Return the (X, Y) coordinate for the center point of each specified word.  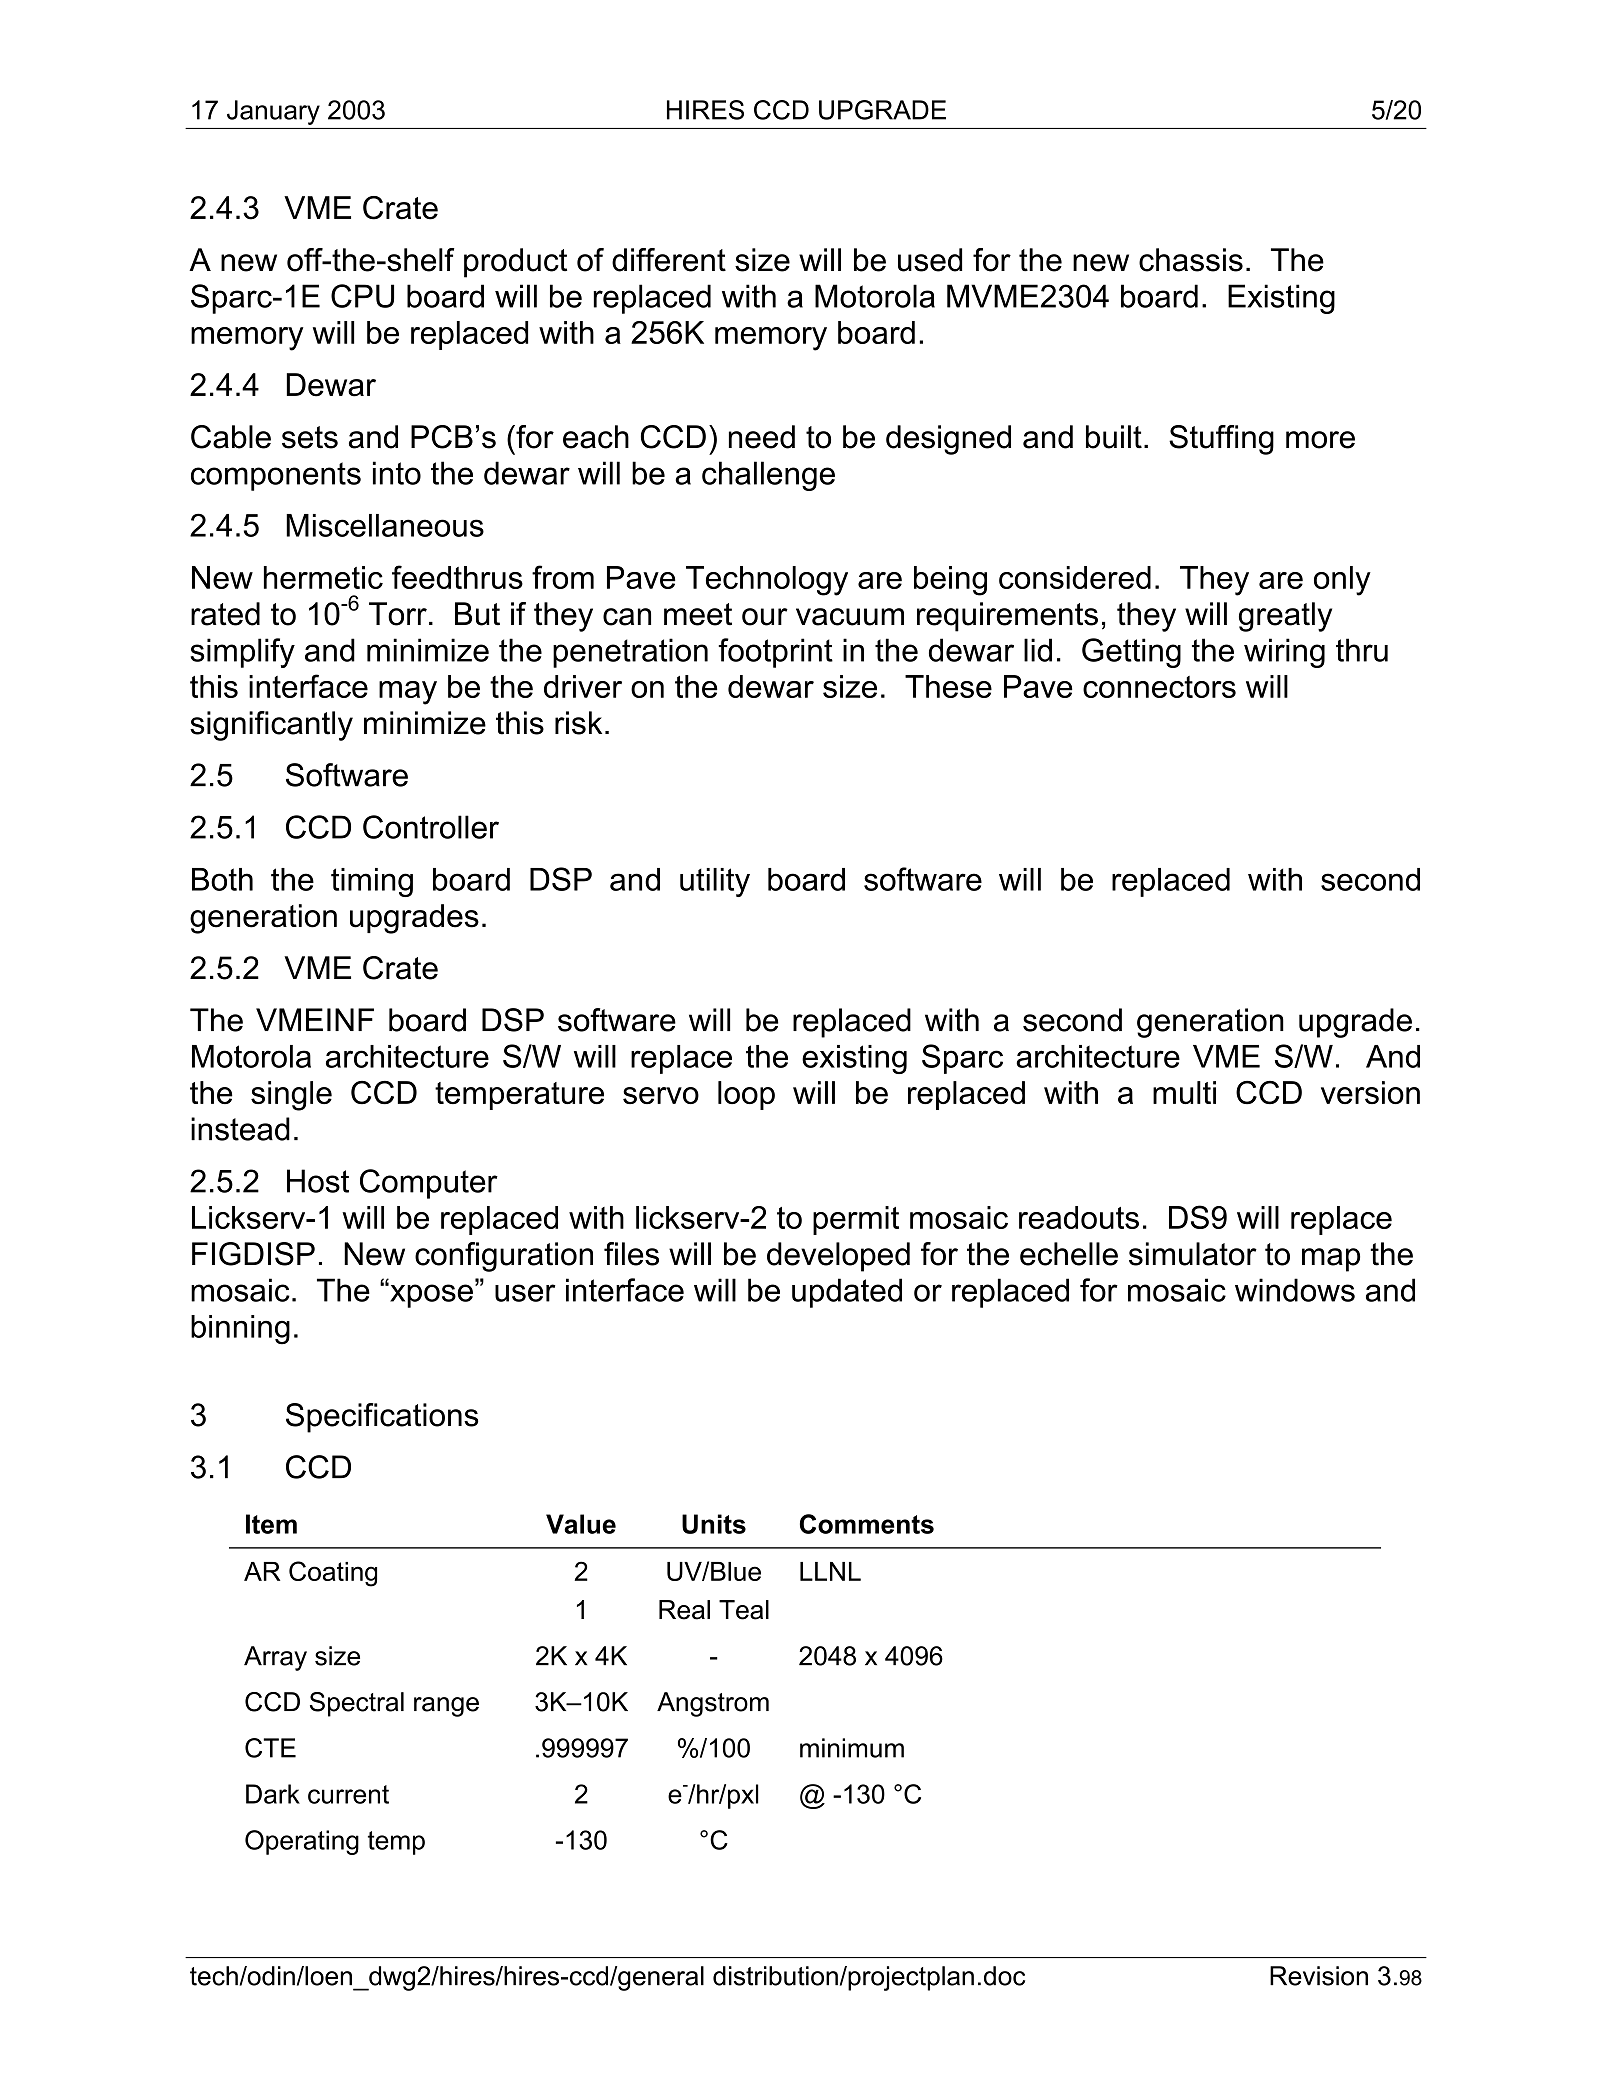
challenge (768, 476)
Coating (333, 1574)
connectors (1159, 687)
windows (1295, 1290)
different (669, 260)
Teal (744, 1610)
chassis (1191, 260)
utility (715, 882)
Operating (302, 1842)
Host (318, 1181)
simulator (1193, 1254)
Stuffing (1221, 440)
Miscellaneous (385, 525)
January (273, 112)
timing (372, 882)
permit (856, 1220)
